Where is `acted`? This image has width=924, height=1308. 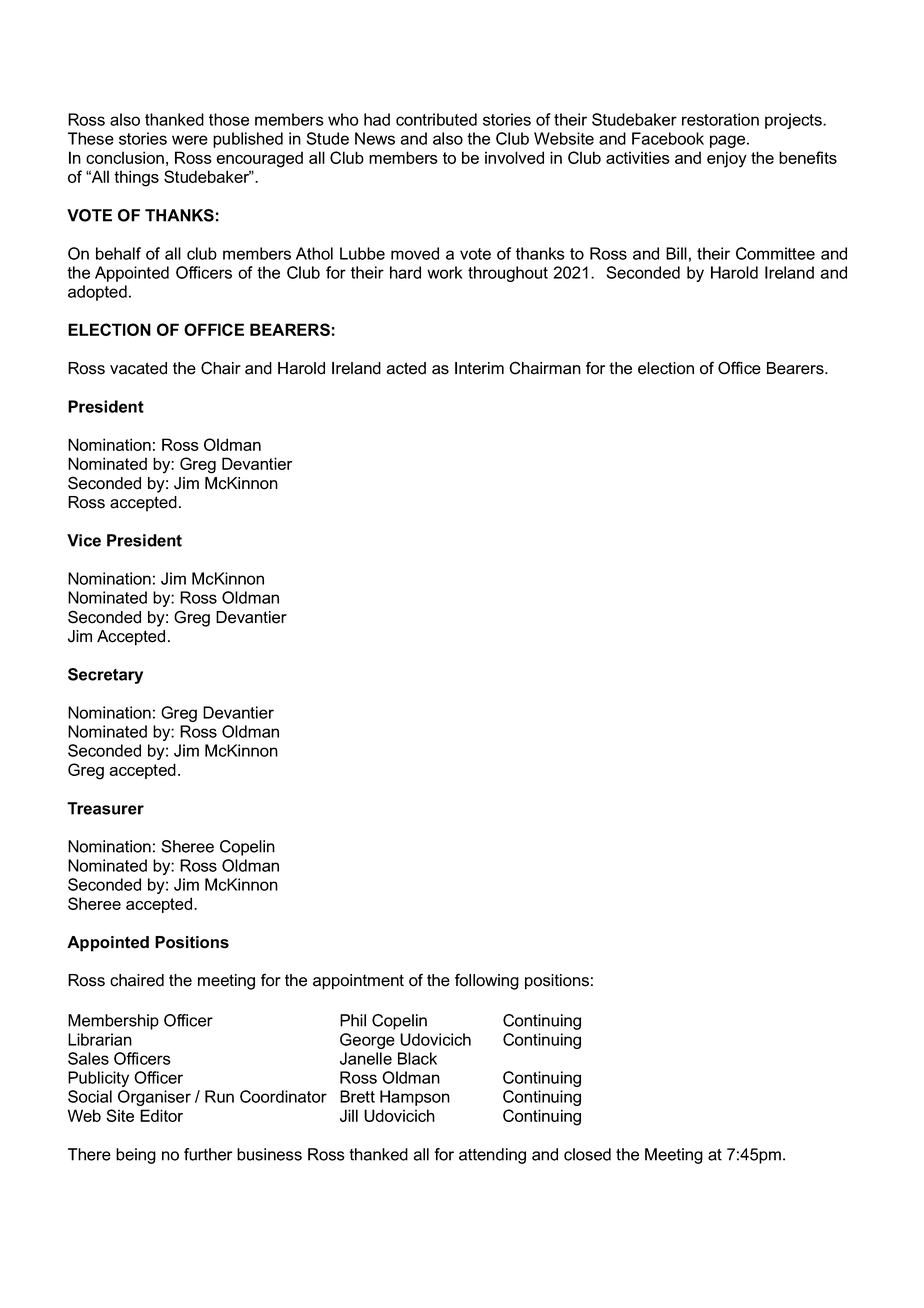
acted is located at coordinates (406, 368).
